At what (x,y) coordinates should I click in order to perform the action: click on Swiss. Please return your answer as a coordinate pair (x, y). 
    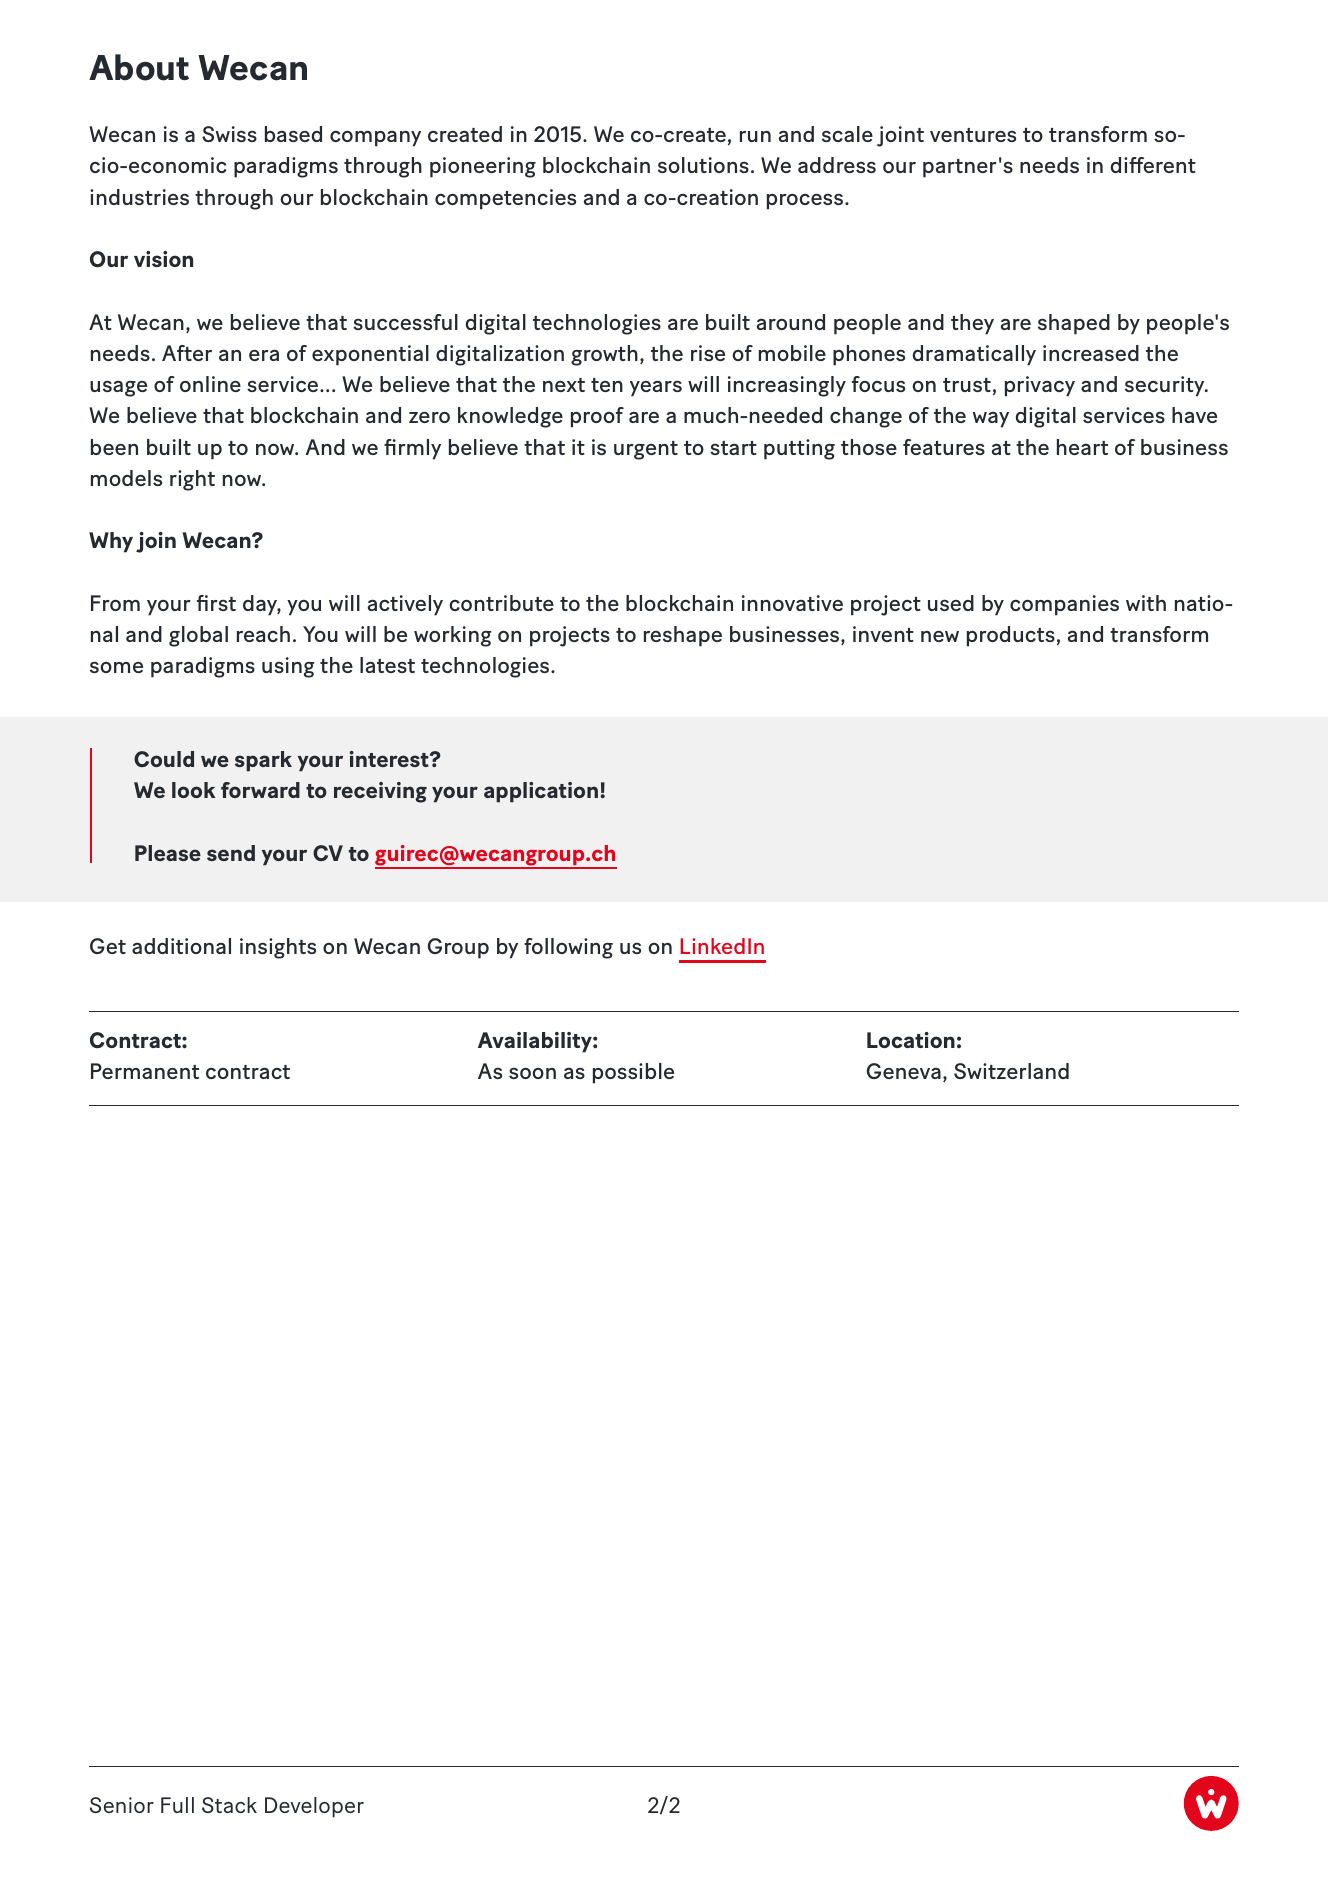
    Looking at the image, I should click on (229, 134).
